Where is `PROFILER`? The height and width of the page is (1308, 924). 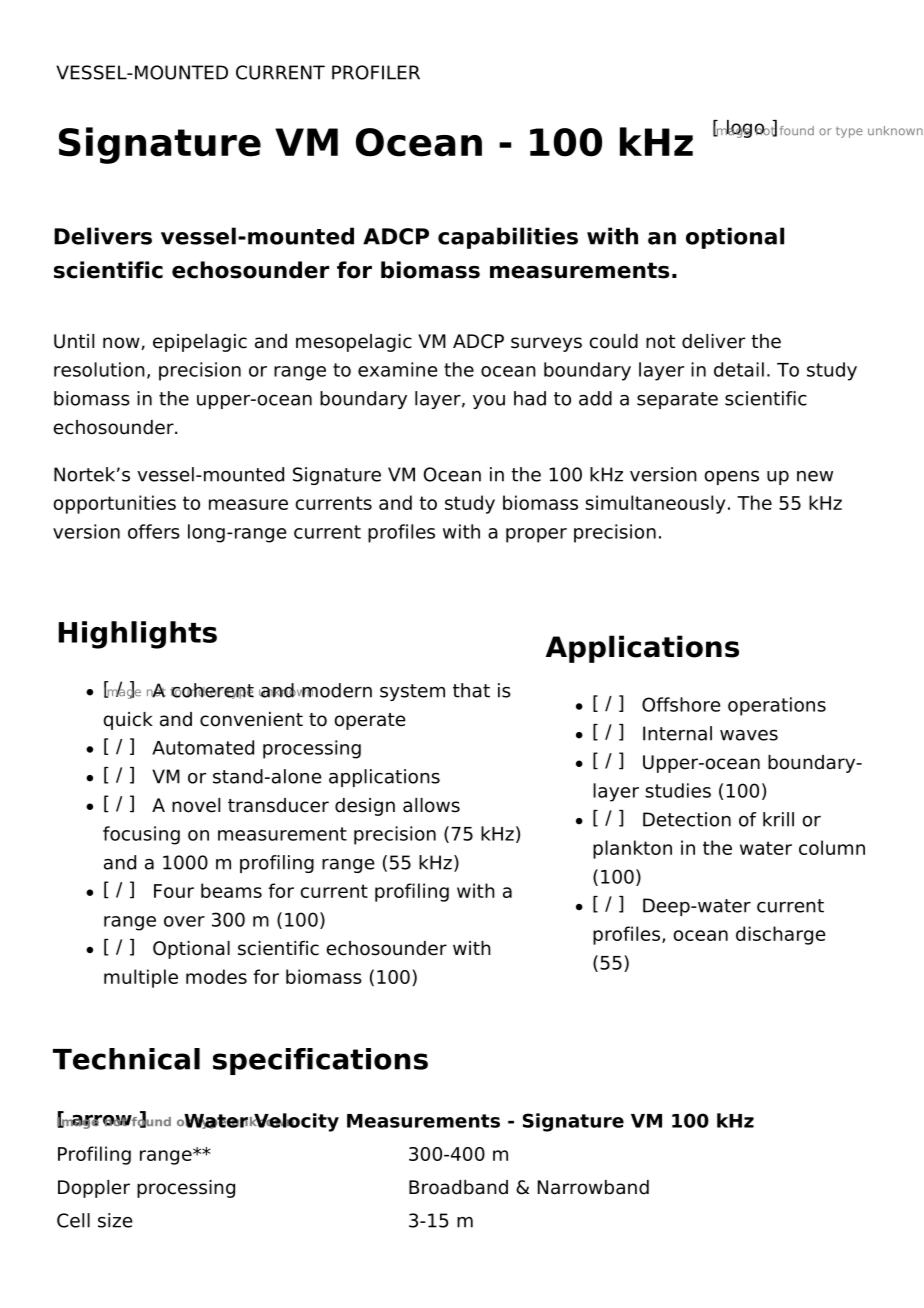
PROFILER is located at coordinates (376, 72).
